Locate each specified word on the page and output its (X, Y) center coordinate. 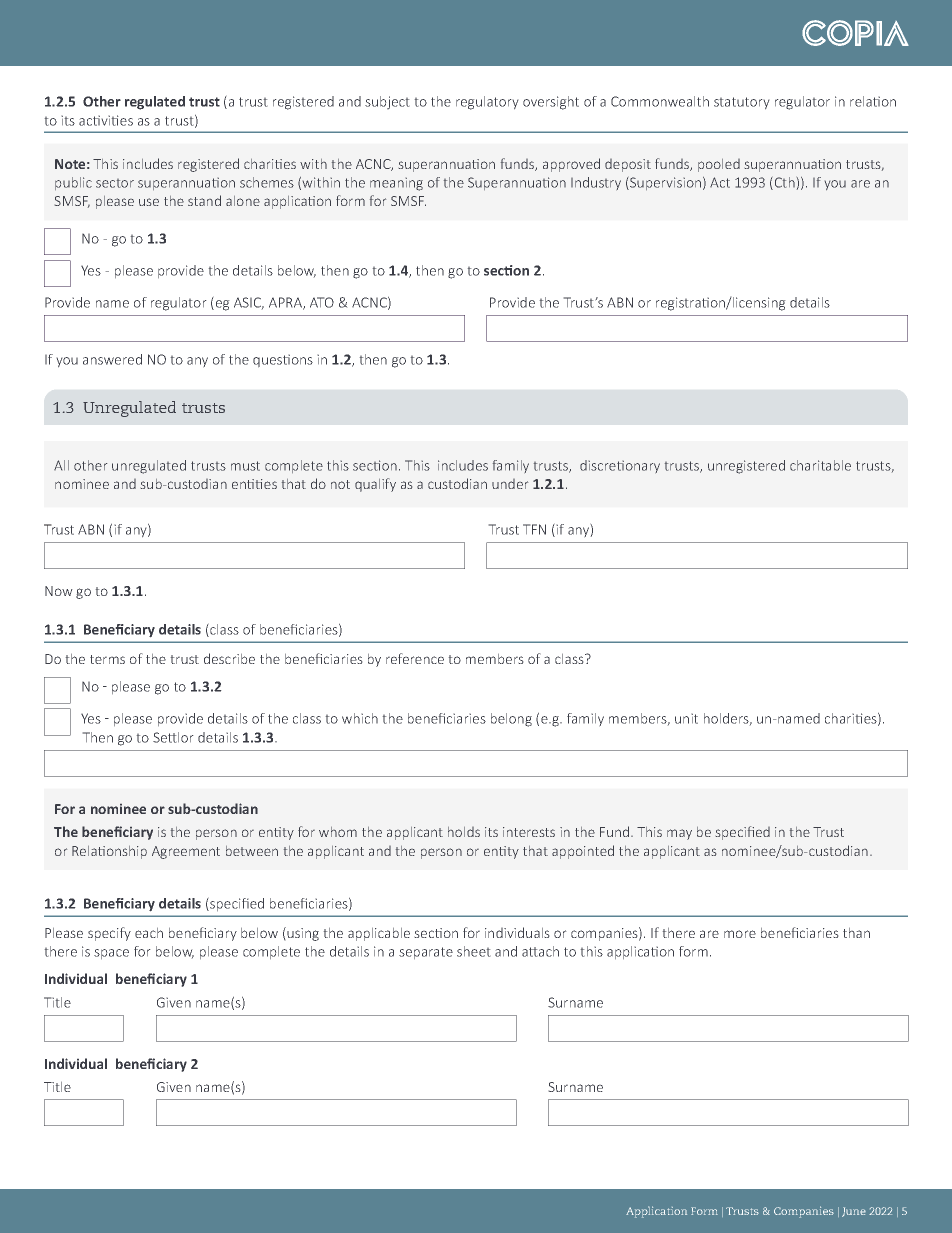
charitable (820, 465)
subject (387, 102)
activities (106, 120)
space (111, 954)
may (679, 834)
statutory (741, 103)
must (245, 466)
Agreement (186, 852)
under (510, 484)
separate (426, 953)
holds (464, 832)
